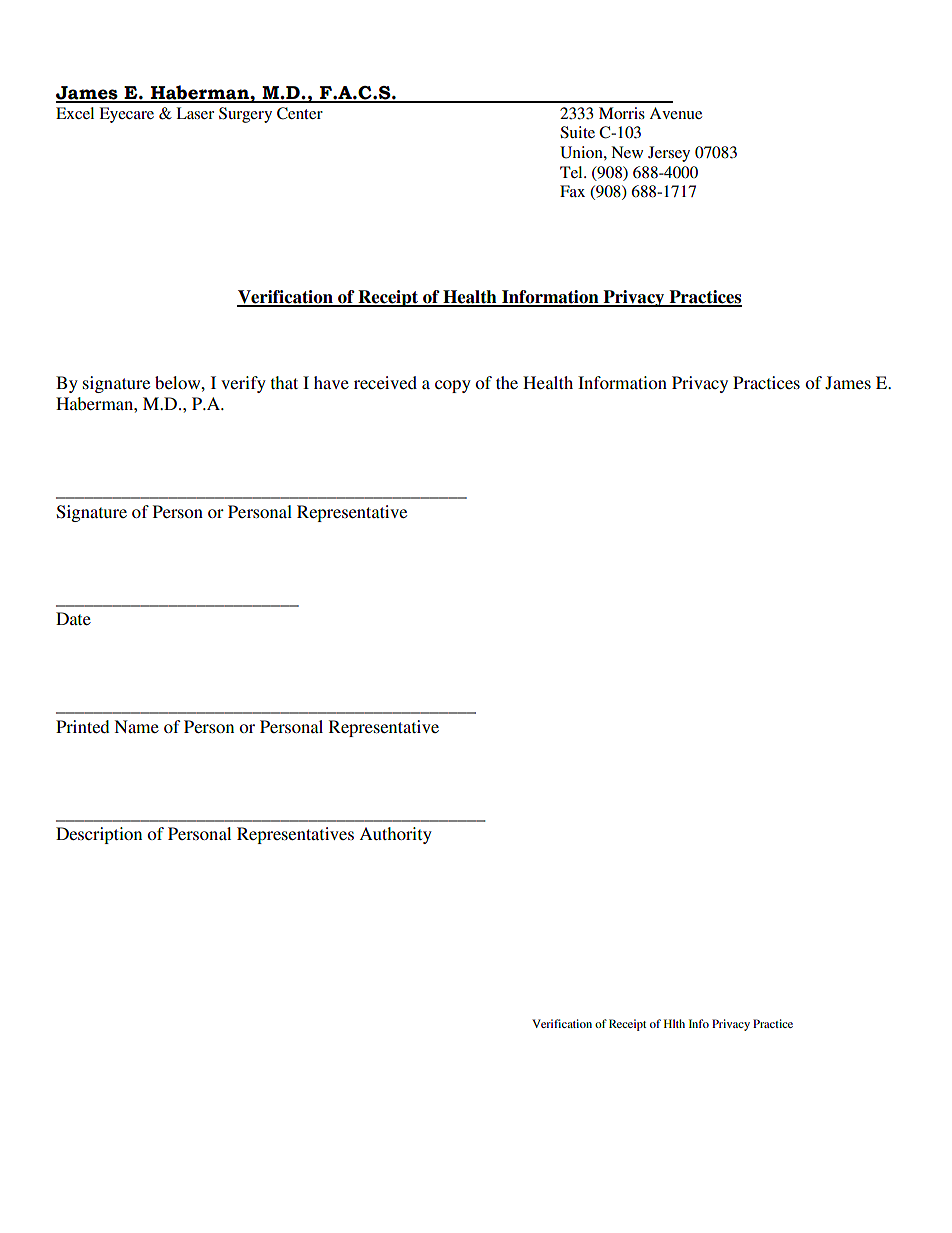 Image resolution: width=952 pixels, height=1233 pixels. Describe the element at coordinates (300, 113) in the screenshot. I see `Center` at that location.
